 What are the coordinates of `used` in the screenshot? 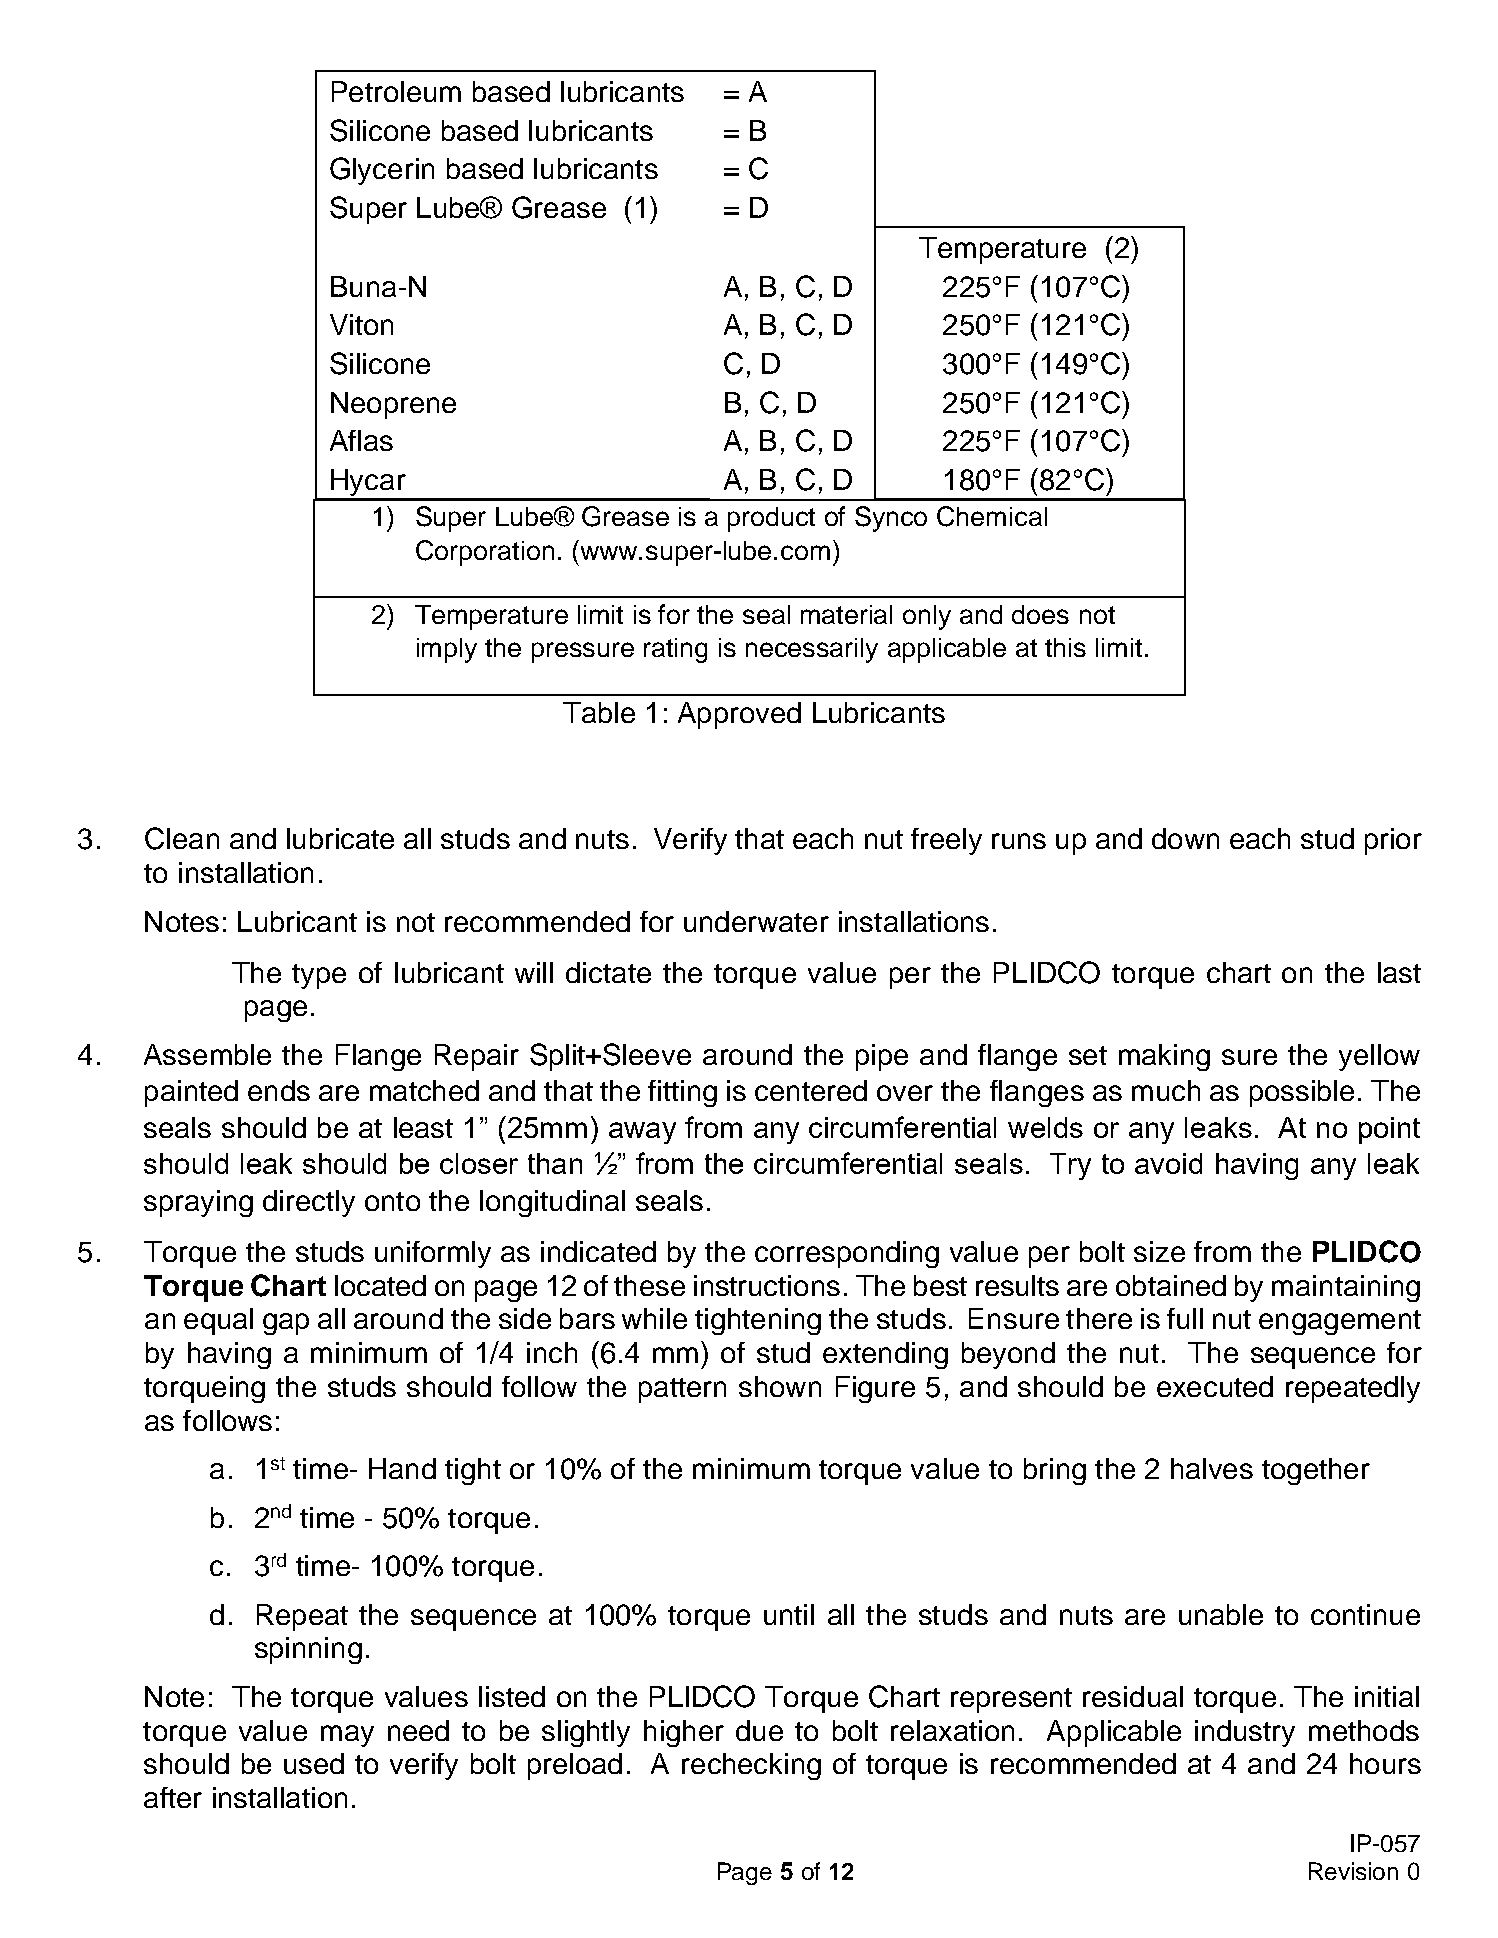 It's located at (314, 1763).
